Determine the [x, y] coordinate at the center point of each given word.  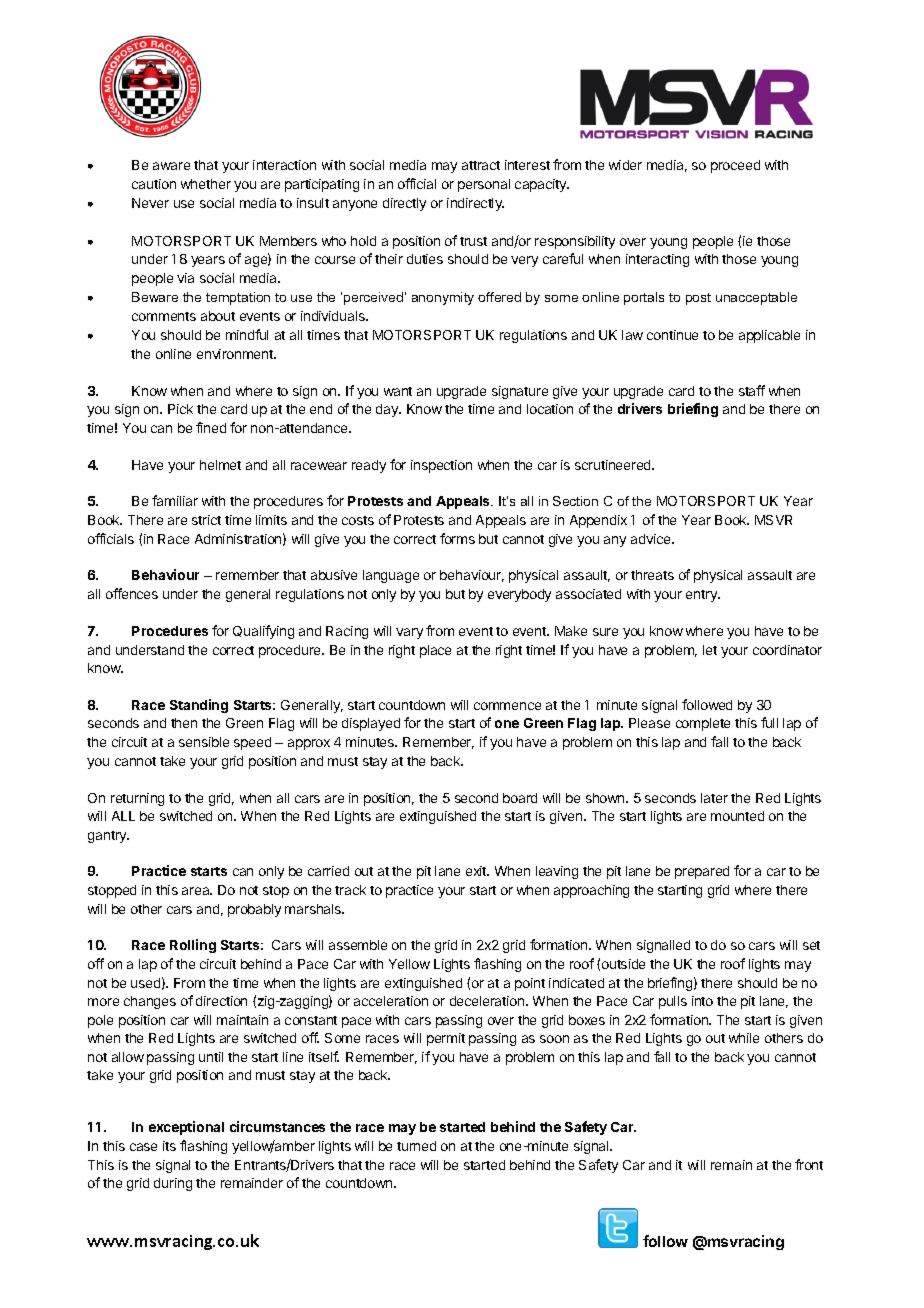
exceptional [186, 1128]
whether [206, 184]
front [809, 1164]
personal [484, 185]
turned [416, 1146]
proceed [735, 166]
